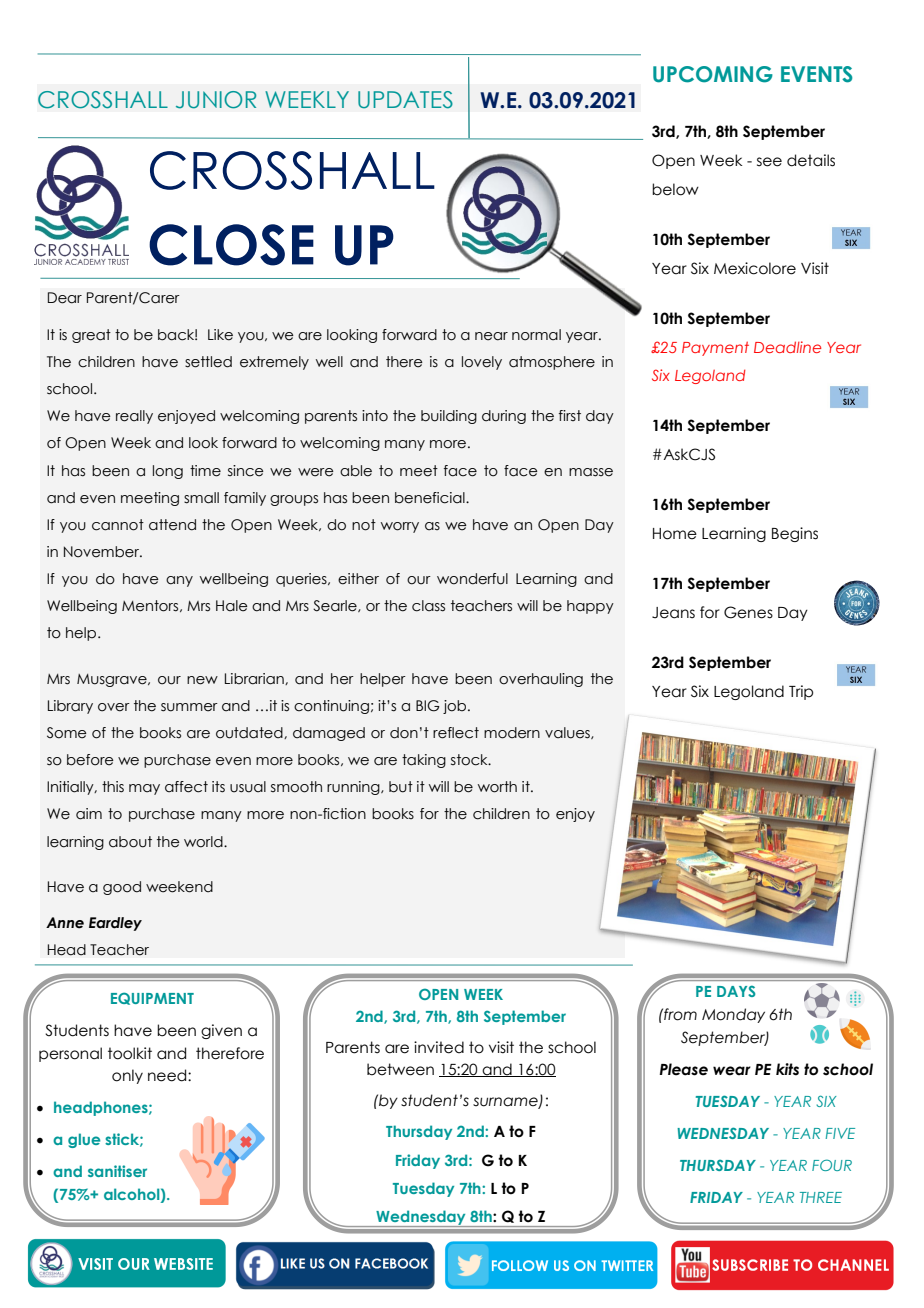 The height and width of the document is (1308, 924). I want to click on EQUIPMENT, so click(152, 998).
